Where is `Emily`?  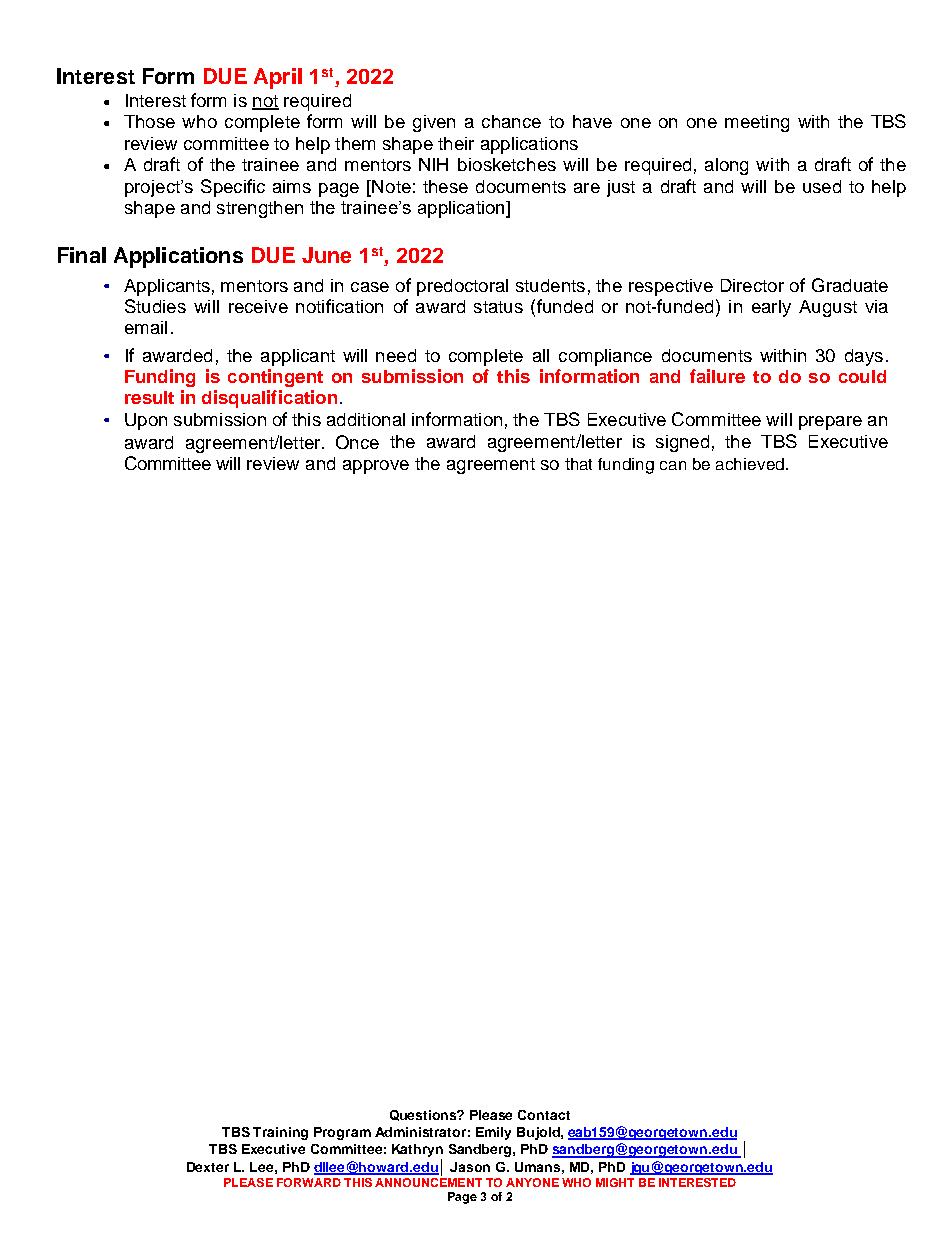 Emily is located at coordinates (493, 1133).
